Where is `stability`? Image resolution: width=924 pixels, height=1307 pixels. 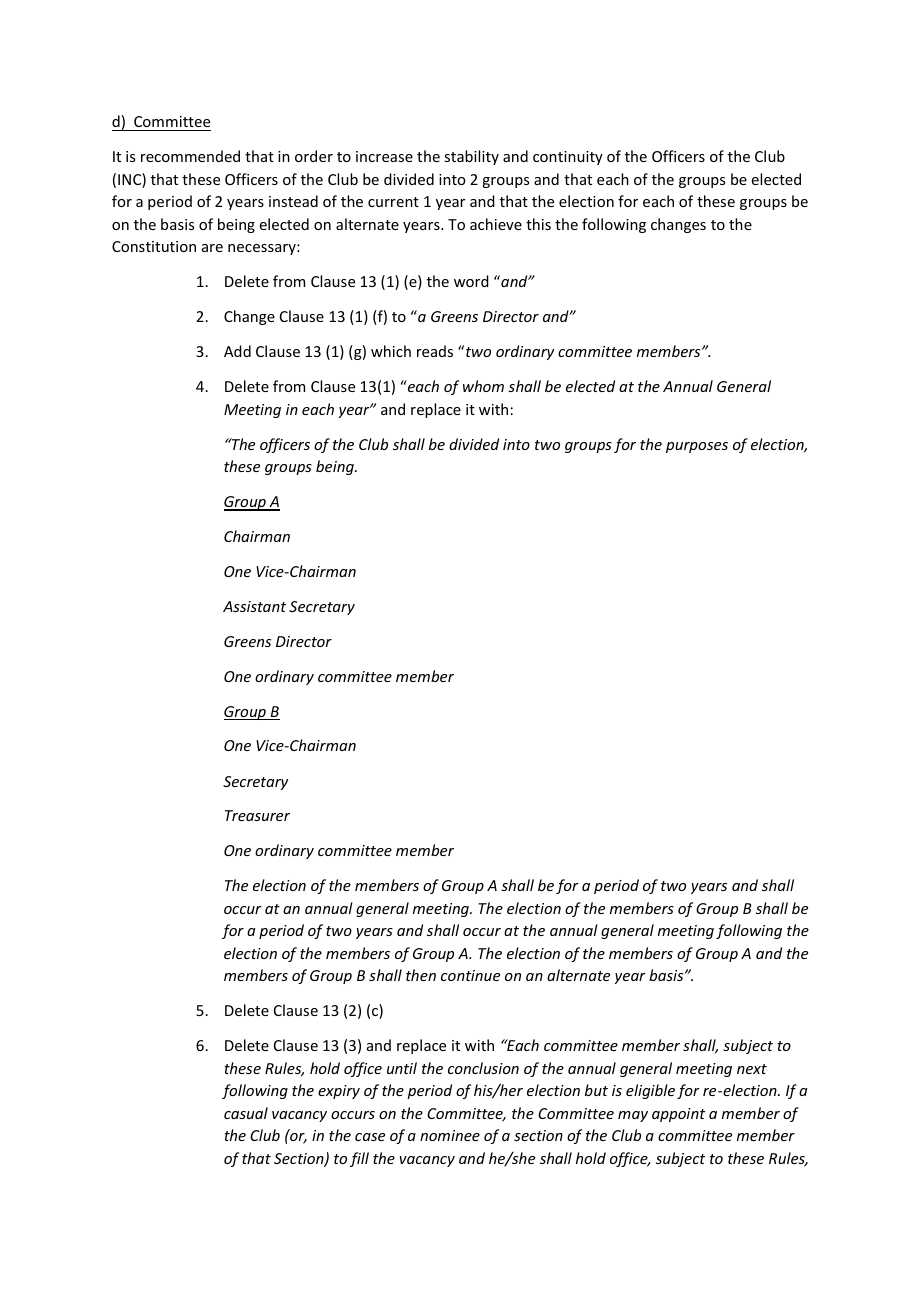
stability is located at coordinates (471, 157).
